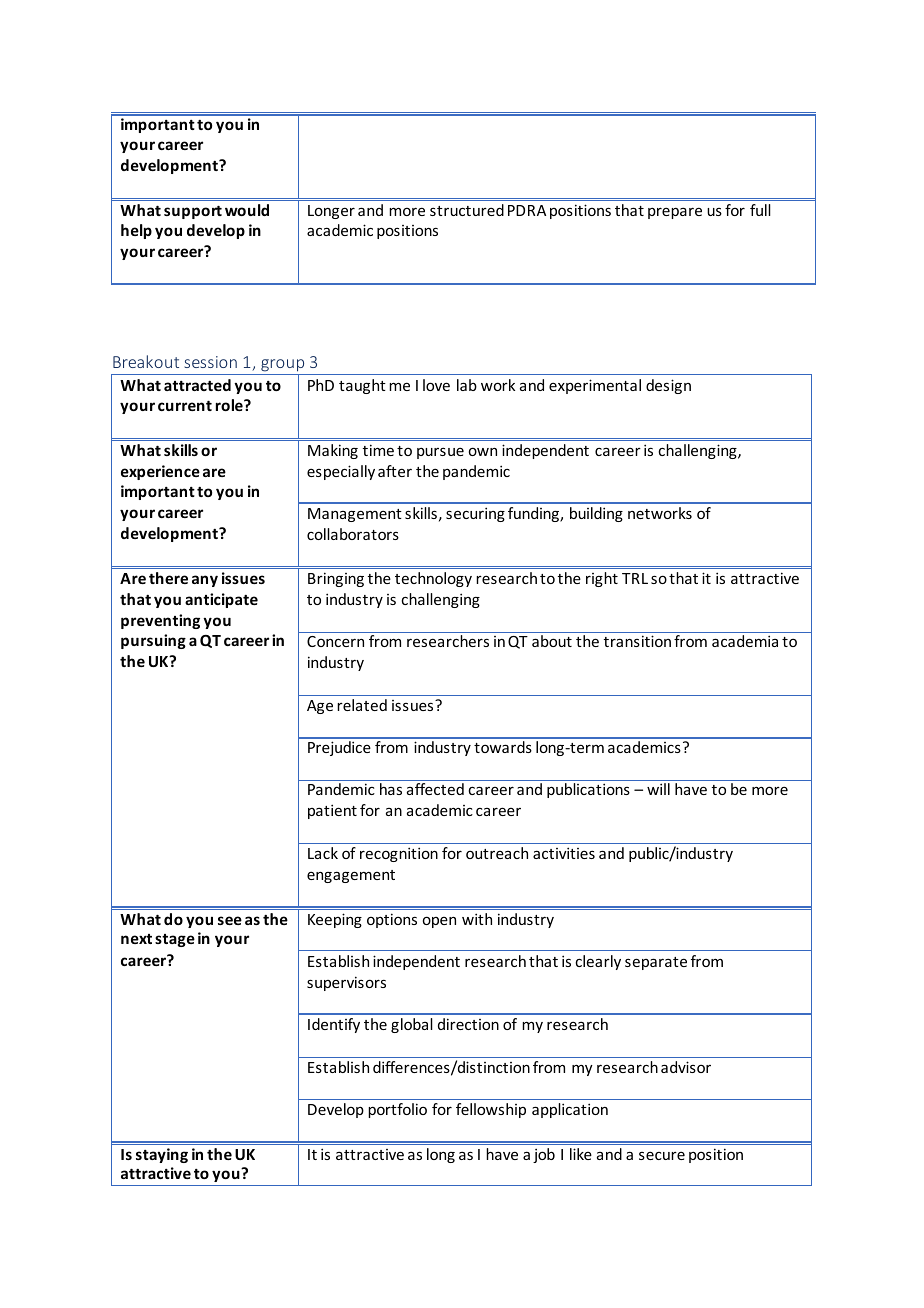 The height and width of the image is (1308, 924). What do you see at coordinates (334, 1025) in the image?
I see `Identify` at bounding box center [334, 1025].
